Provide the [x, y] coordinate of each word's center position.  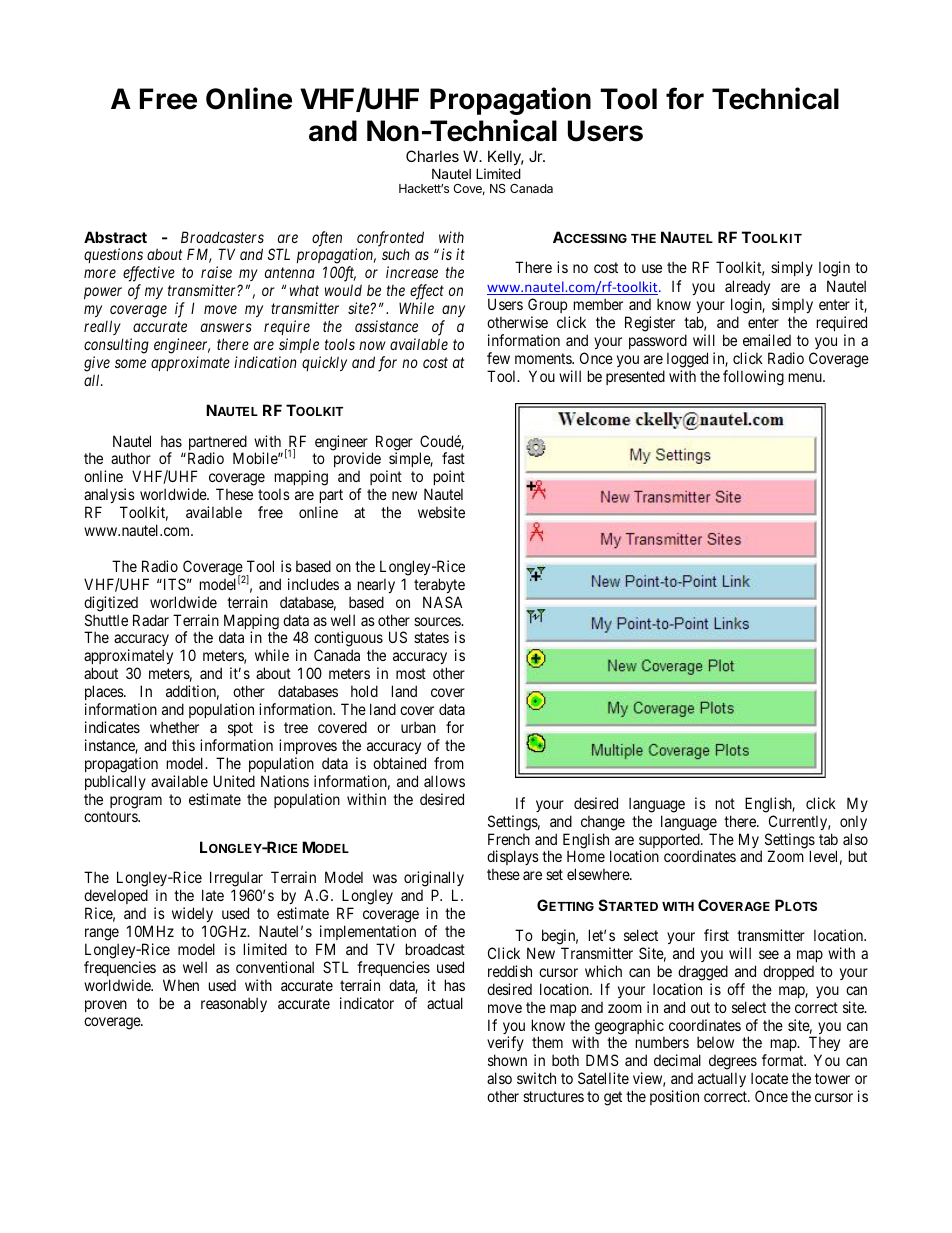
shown [507, 1060]
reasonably [234, 1004]
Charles [432, 156]
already [747, 287]
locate [769, 1078]
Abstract [115, 237]
